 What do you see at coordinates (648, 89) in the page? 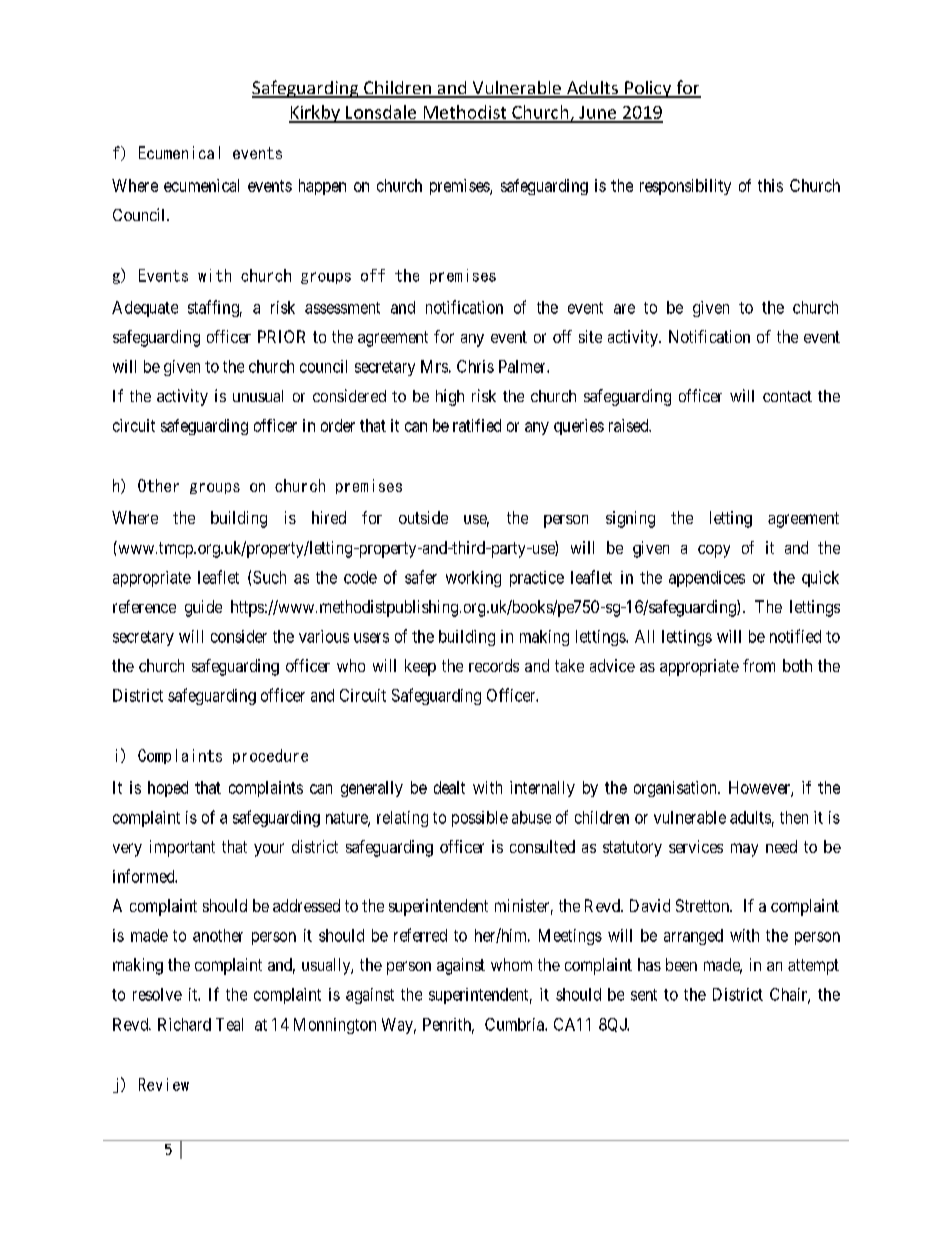
I see `Policy` at bounding box center [648, 89].
